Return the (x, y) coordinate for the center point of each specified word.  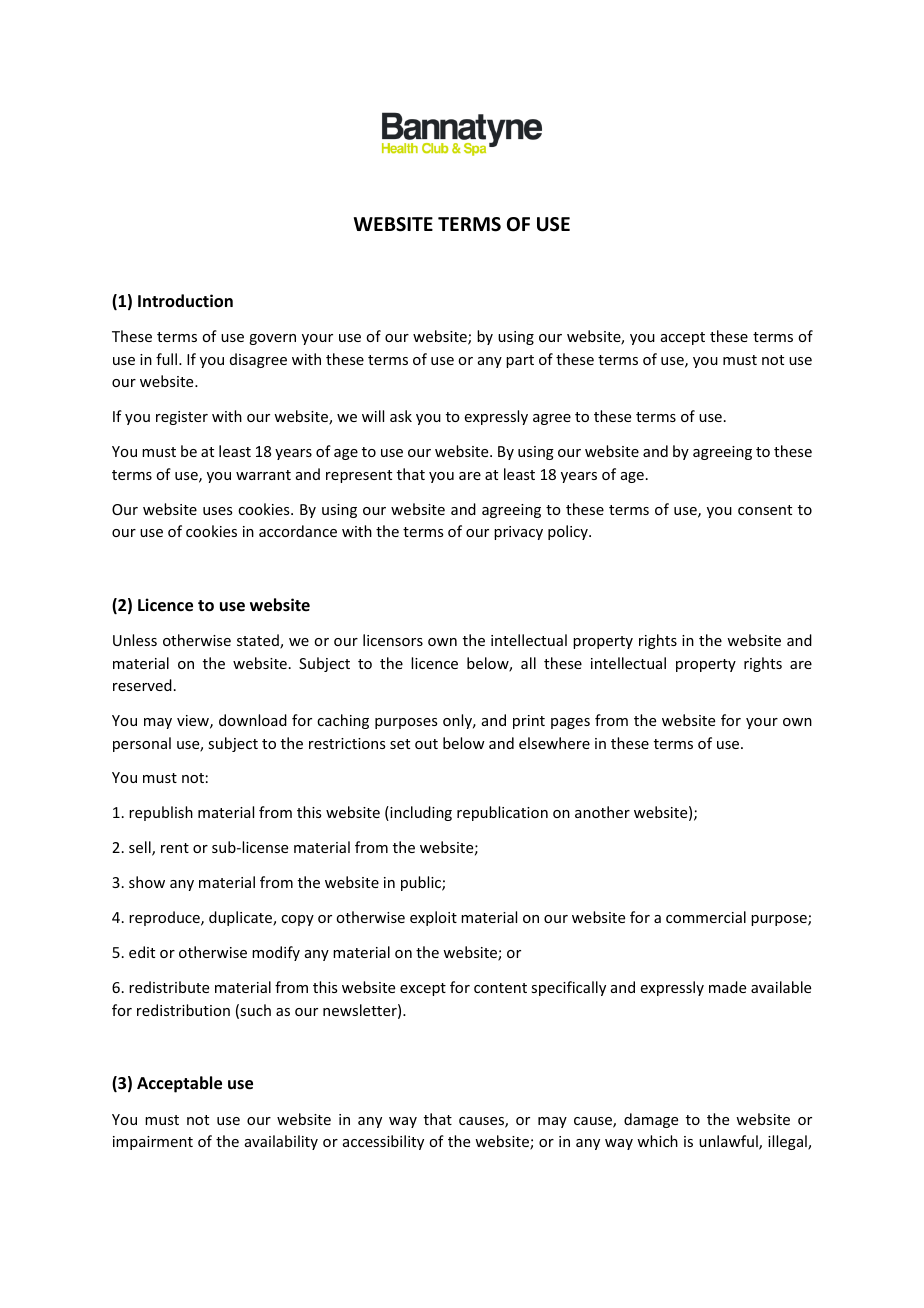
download (253, 720)
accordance (298, 531)
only (459, 721)
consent (765, 510)
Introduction (185, 301)
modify (276, 953)
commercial (706, 917)
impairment (153, 1143)
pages (570, 723)
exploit (433, 918)
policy (569, 532)
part (520, 361)
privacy (518, 533)
